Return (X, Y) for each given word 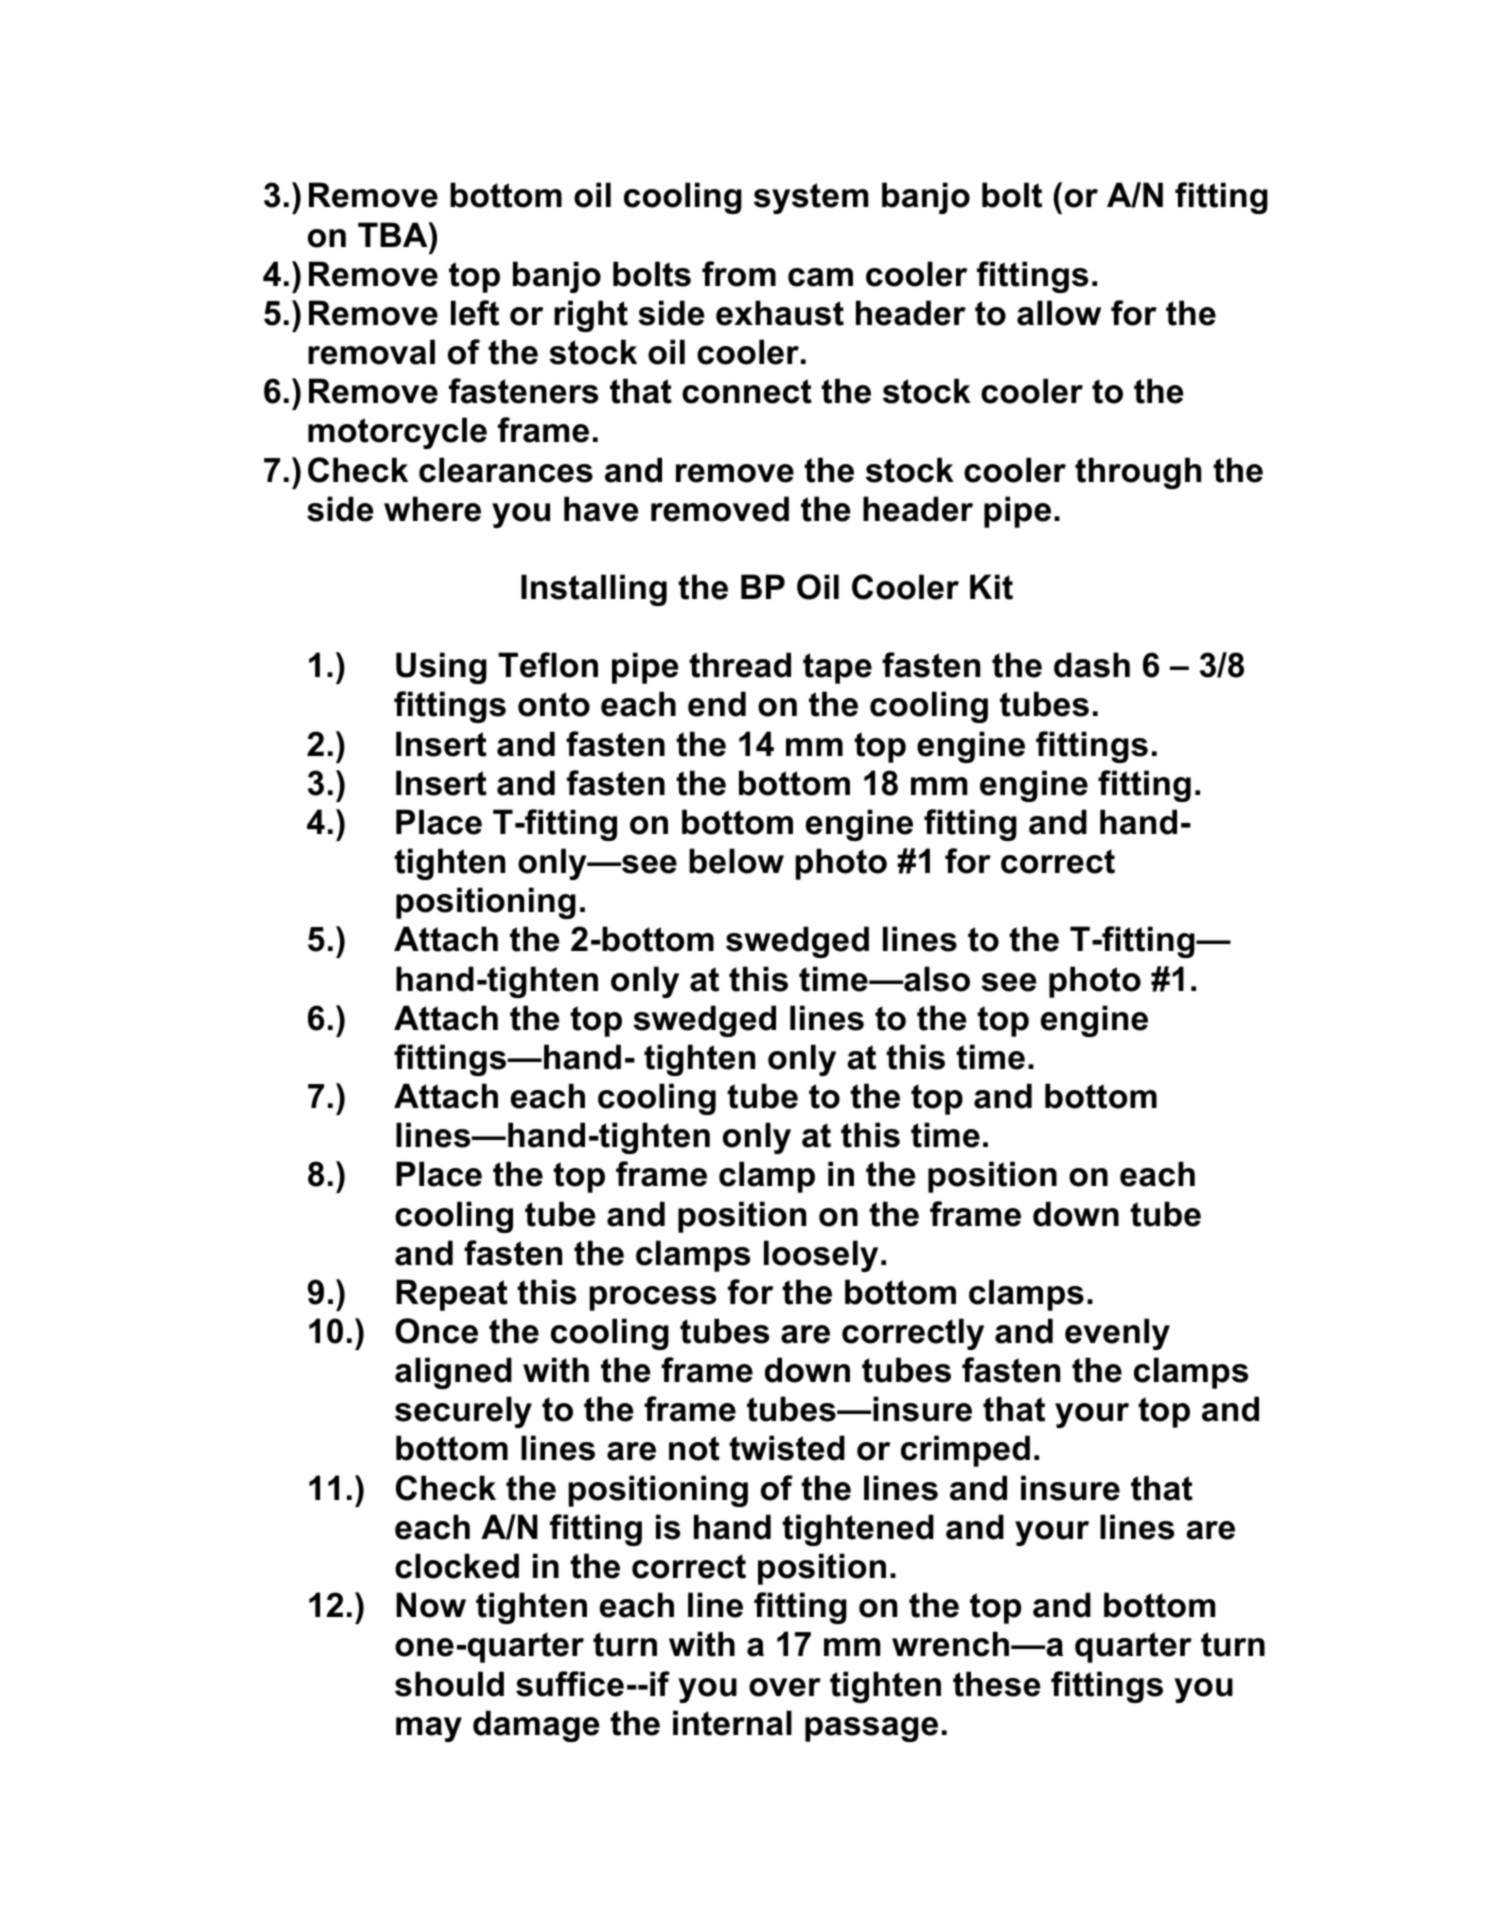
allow (1059, 313)
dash (1092, 665)
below (736, 861)
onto (554, 704)
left (475, 313)
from (739, 274)
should (449, 1684)
